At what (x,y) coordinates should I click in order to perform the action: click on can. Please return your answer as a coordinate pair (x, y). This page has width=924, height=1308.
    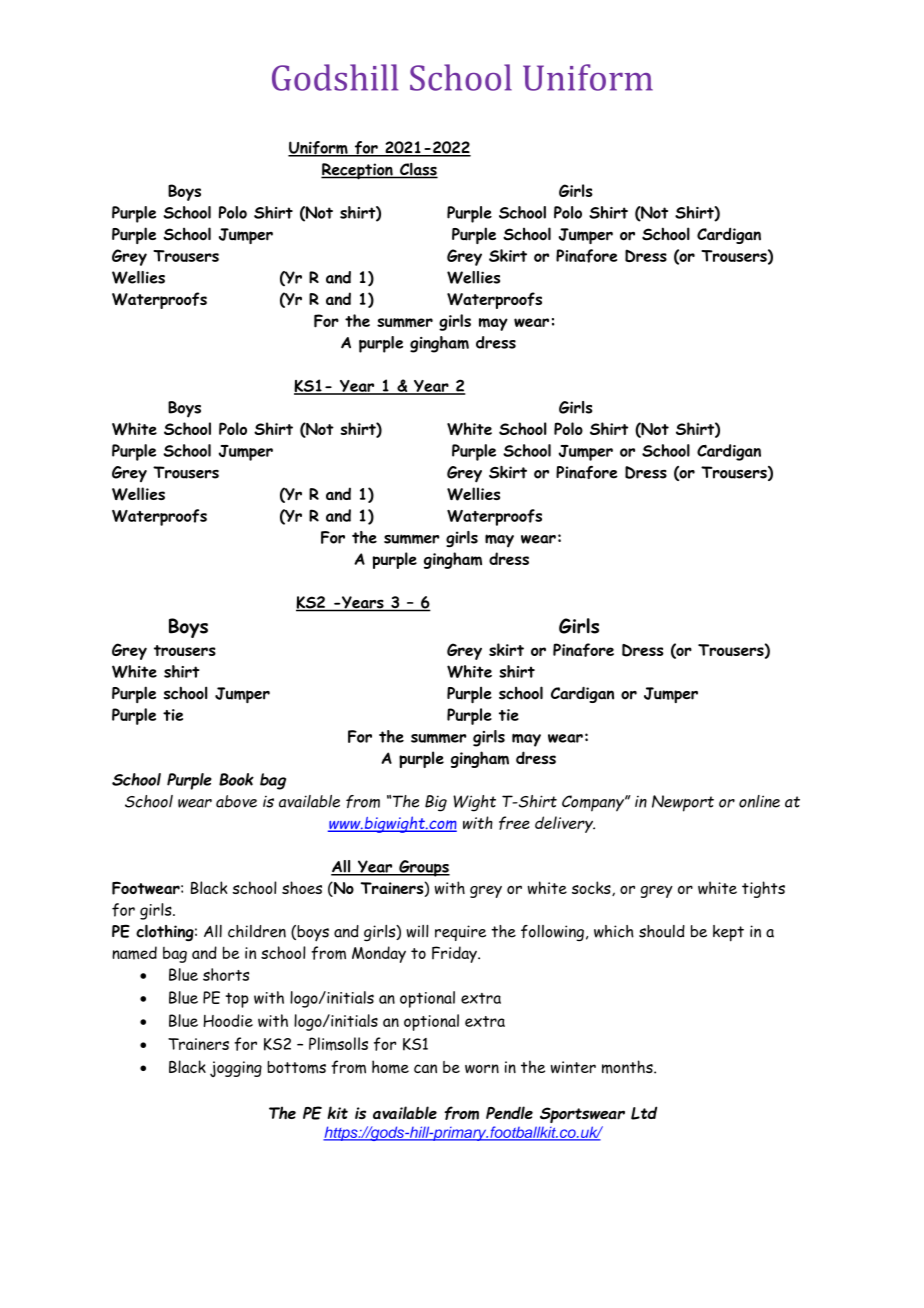
    Looking at the image, I should click on (425, 1068).
